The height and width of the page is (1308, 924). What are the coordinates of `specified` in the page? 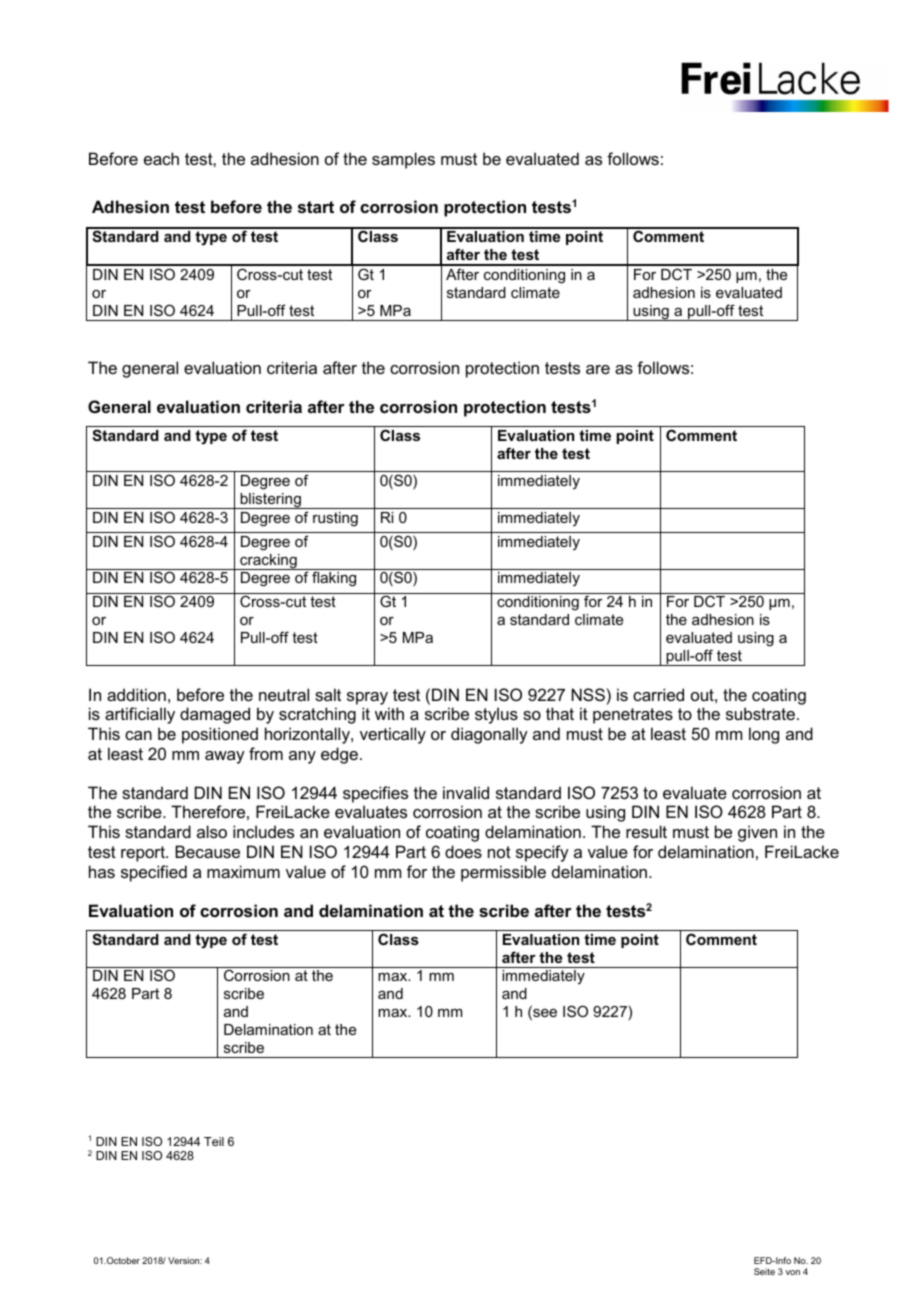 It's located at (154, 873).
